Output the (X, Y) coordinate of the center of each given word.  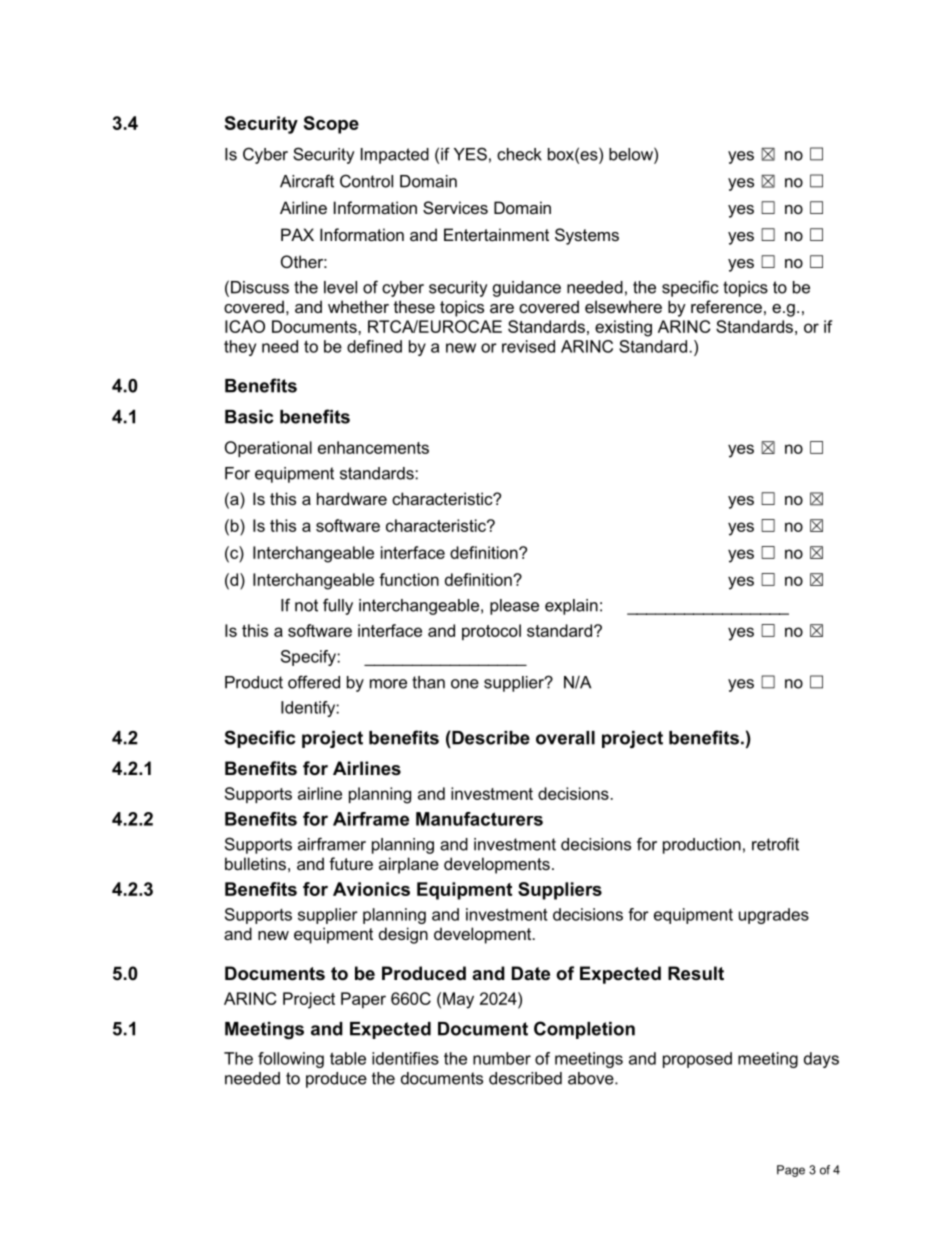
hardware (352, 498)
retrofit (775, 844)
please (514, 607)
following (291, 1060)
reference (726, 306)
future (351, 863)
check (519, 154)
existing (623, 328)
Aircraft (307, 181)
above (592, 1078)
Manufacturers (479, 819)
